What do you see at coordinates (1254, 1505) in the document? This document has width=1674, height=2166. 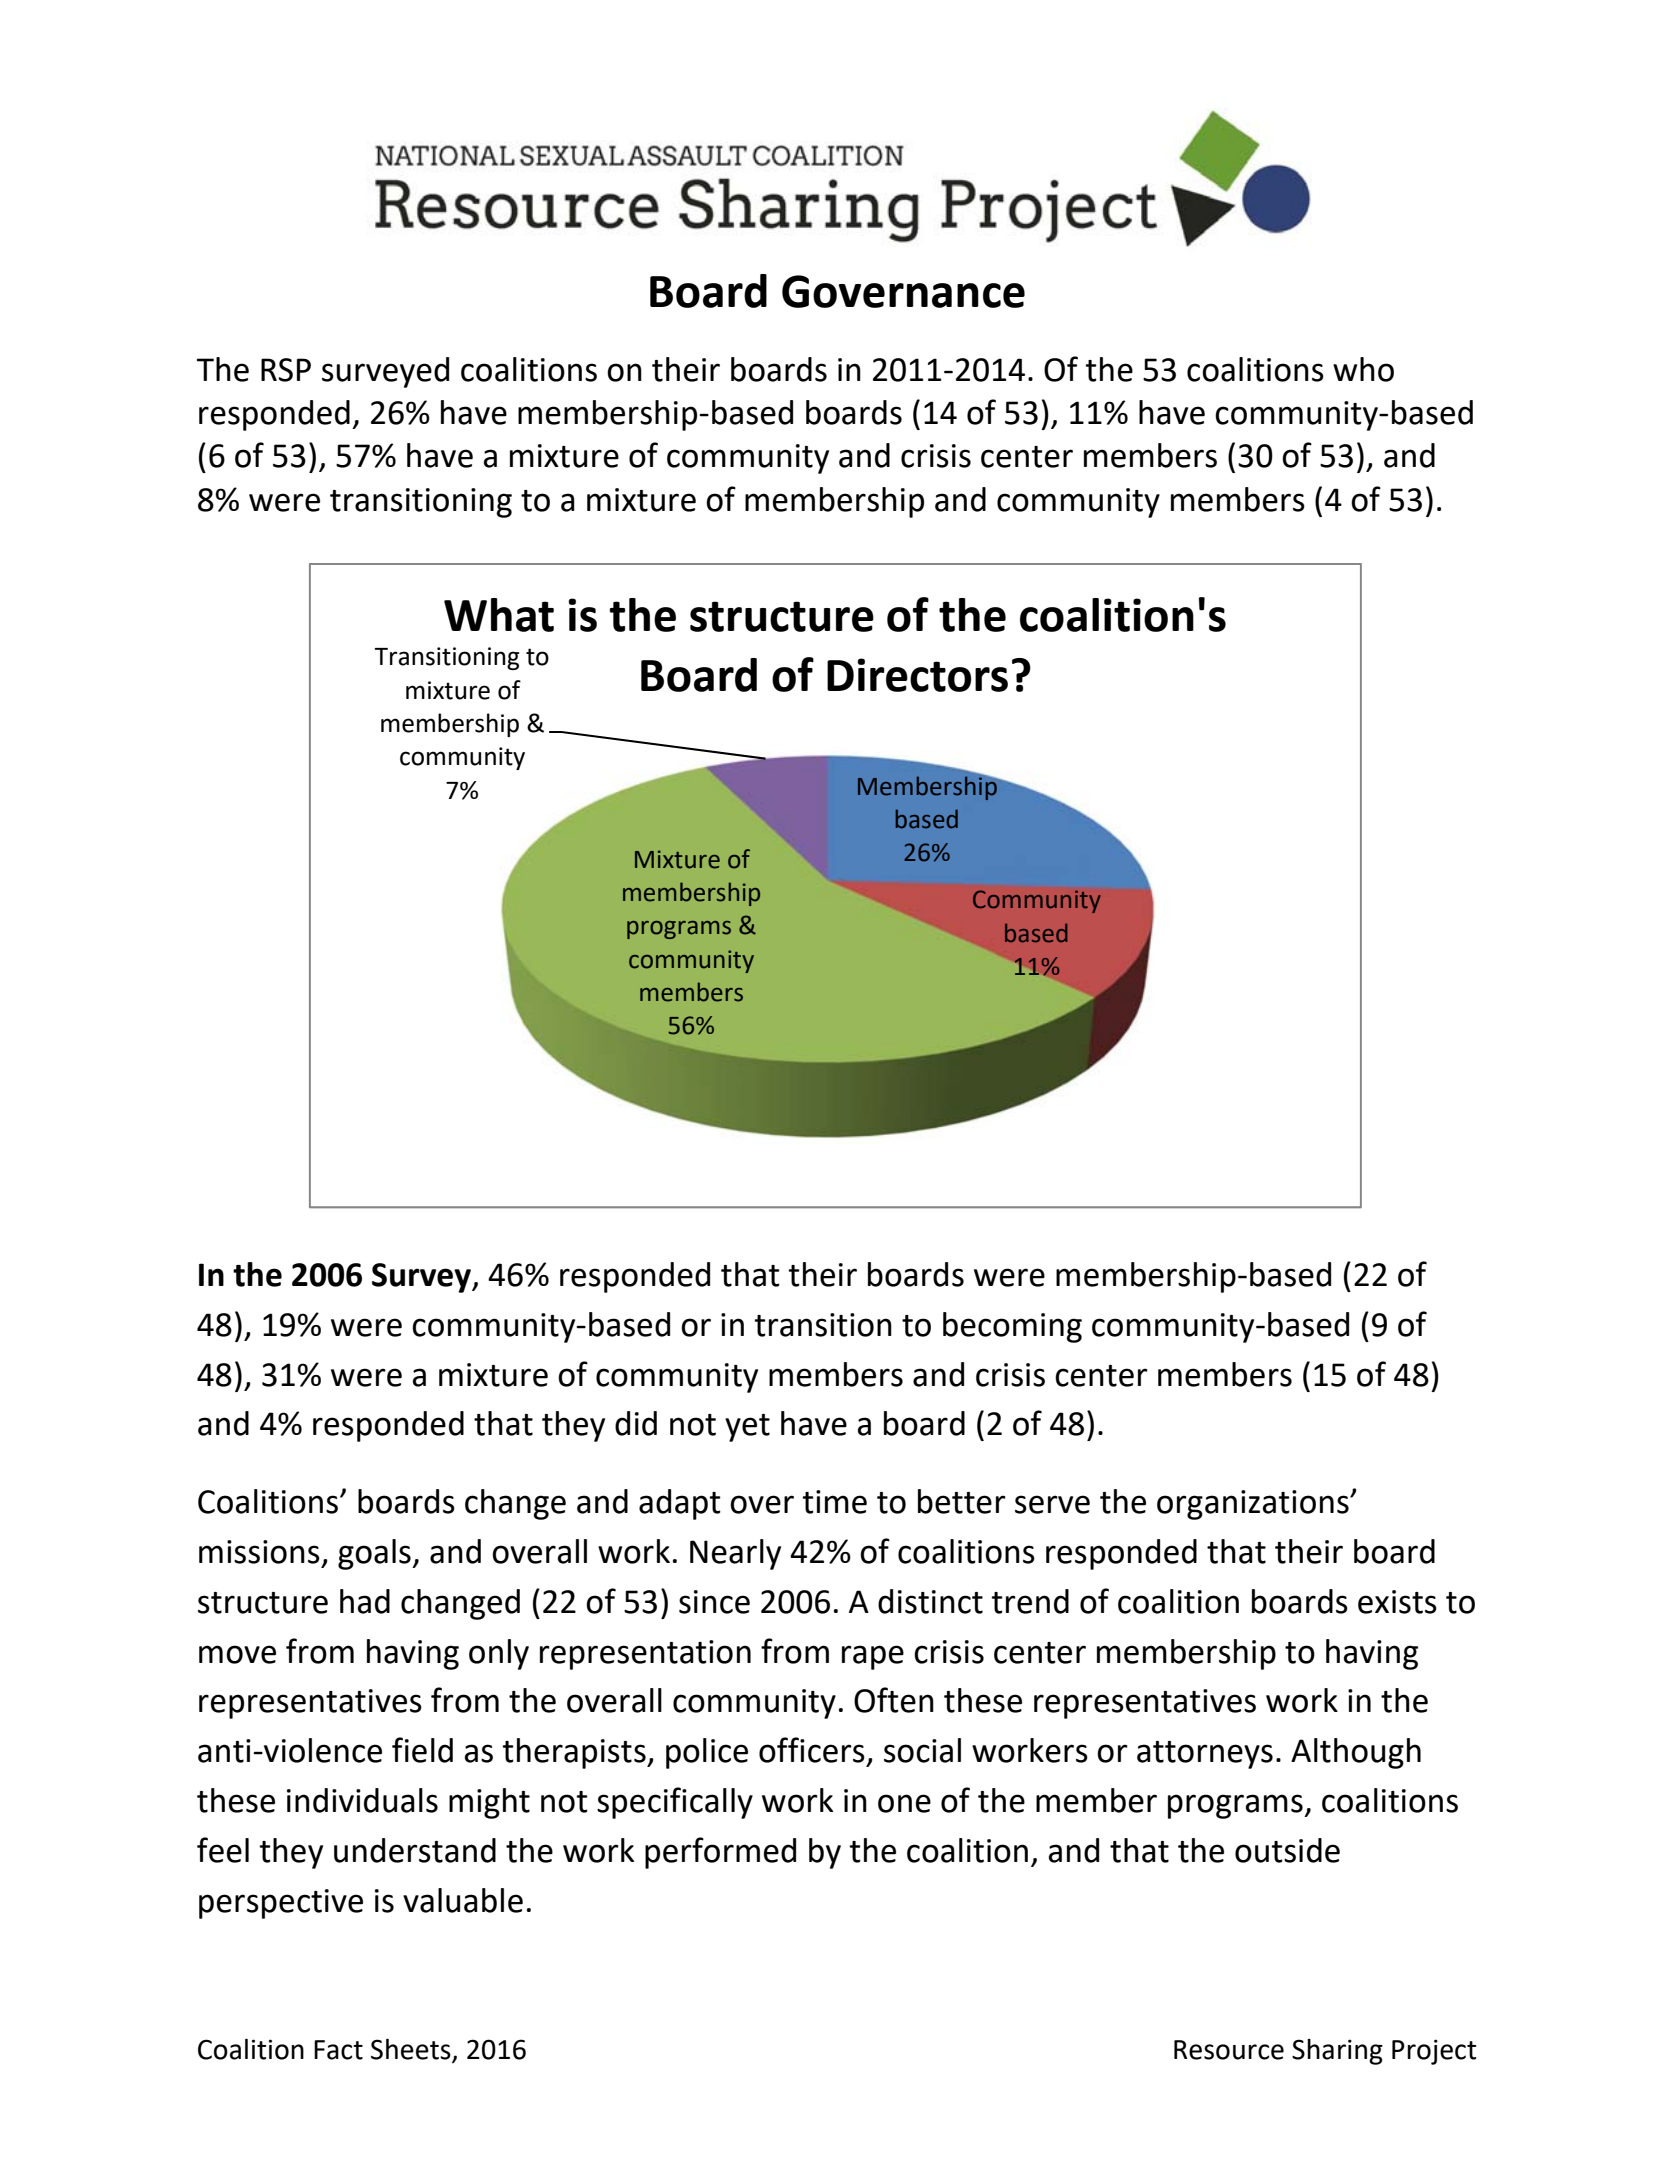 I see `organizations` at bounding box center [1254, 1505].
